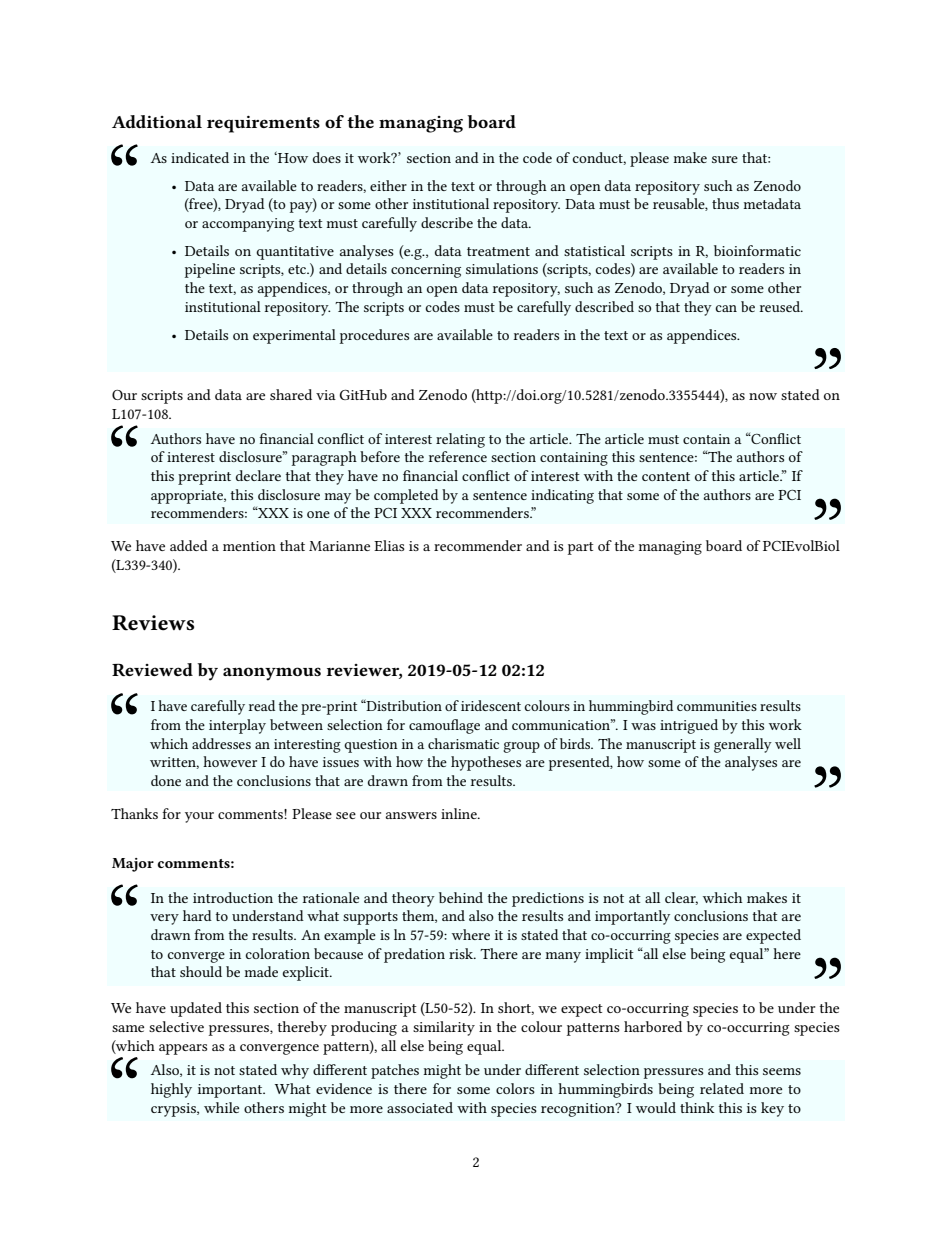  I want to click on inline, so click(460, 813).
